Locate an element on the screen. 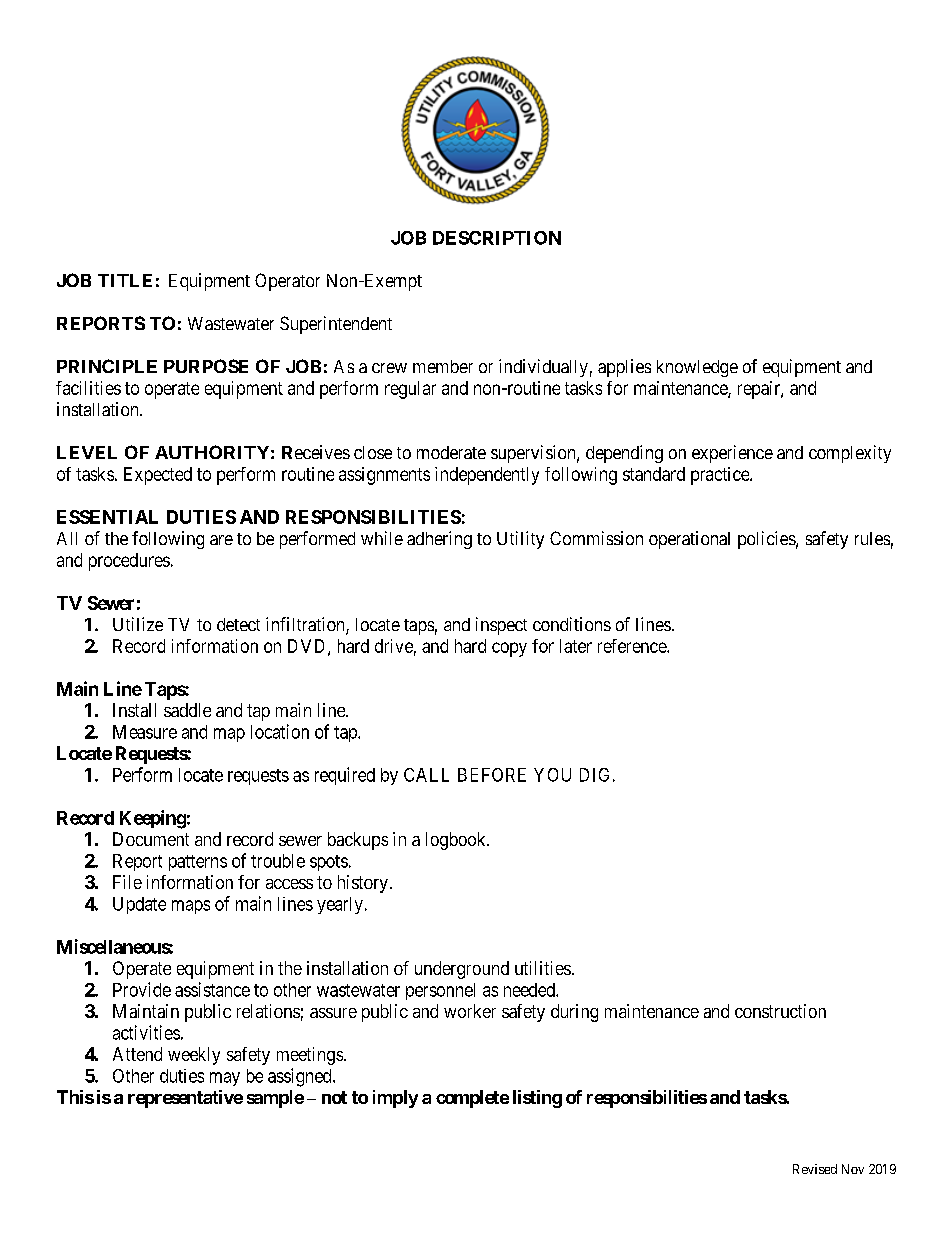 Image resolution: width=952 pixels, height=1233 pixels. may is located at coordinates (225, 1079).
